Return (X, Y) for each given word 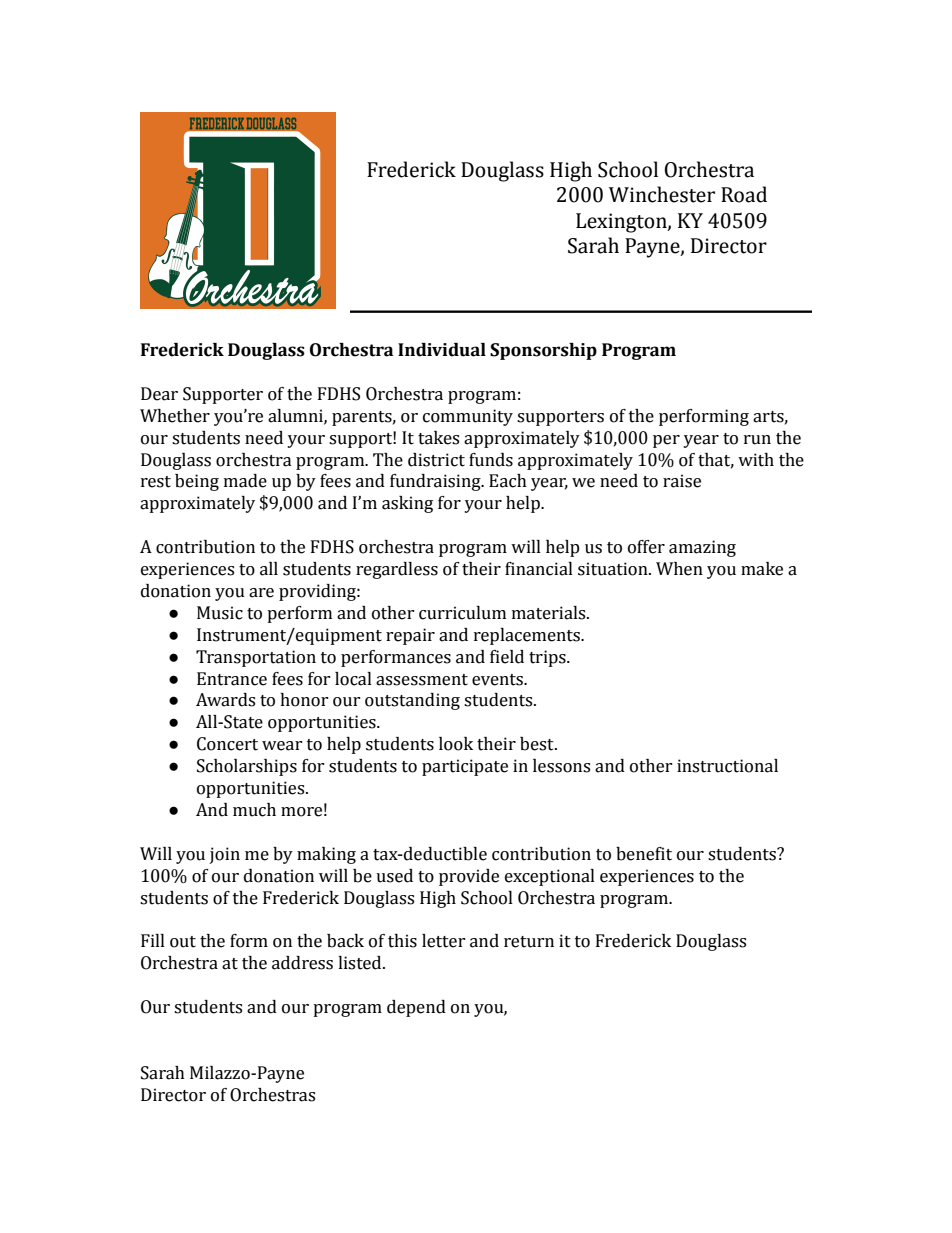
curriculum (462, 613)
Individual (442, 350)
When (679, 569)
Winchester (662, 194)
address (302, 963)
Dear (159, 394)
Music (220, 613)
